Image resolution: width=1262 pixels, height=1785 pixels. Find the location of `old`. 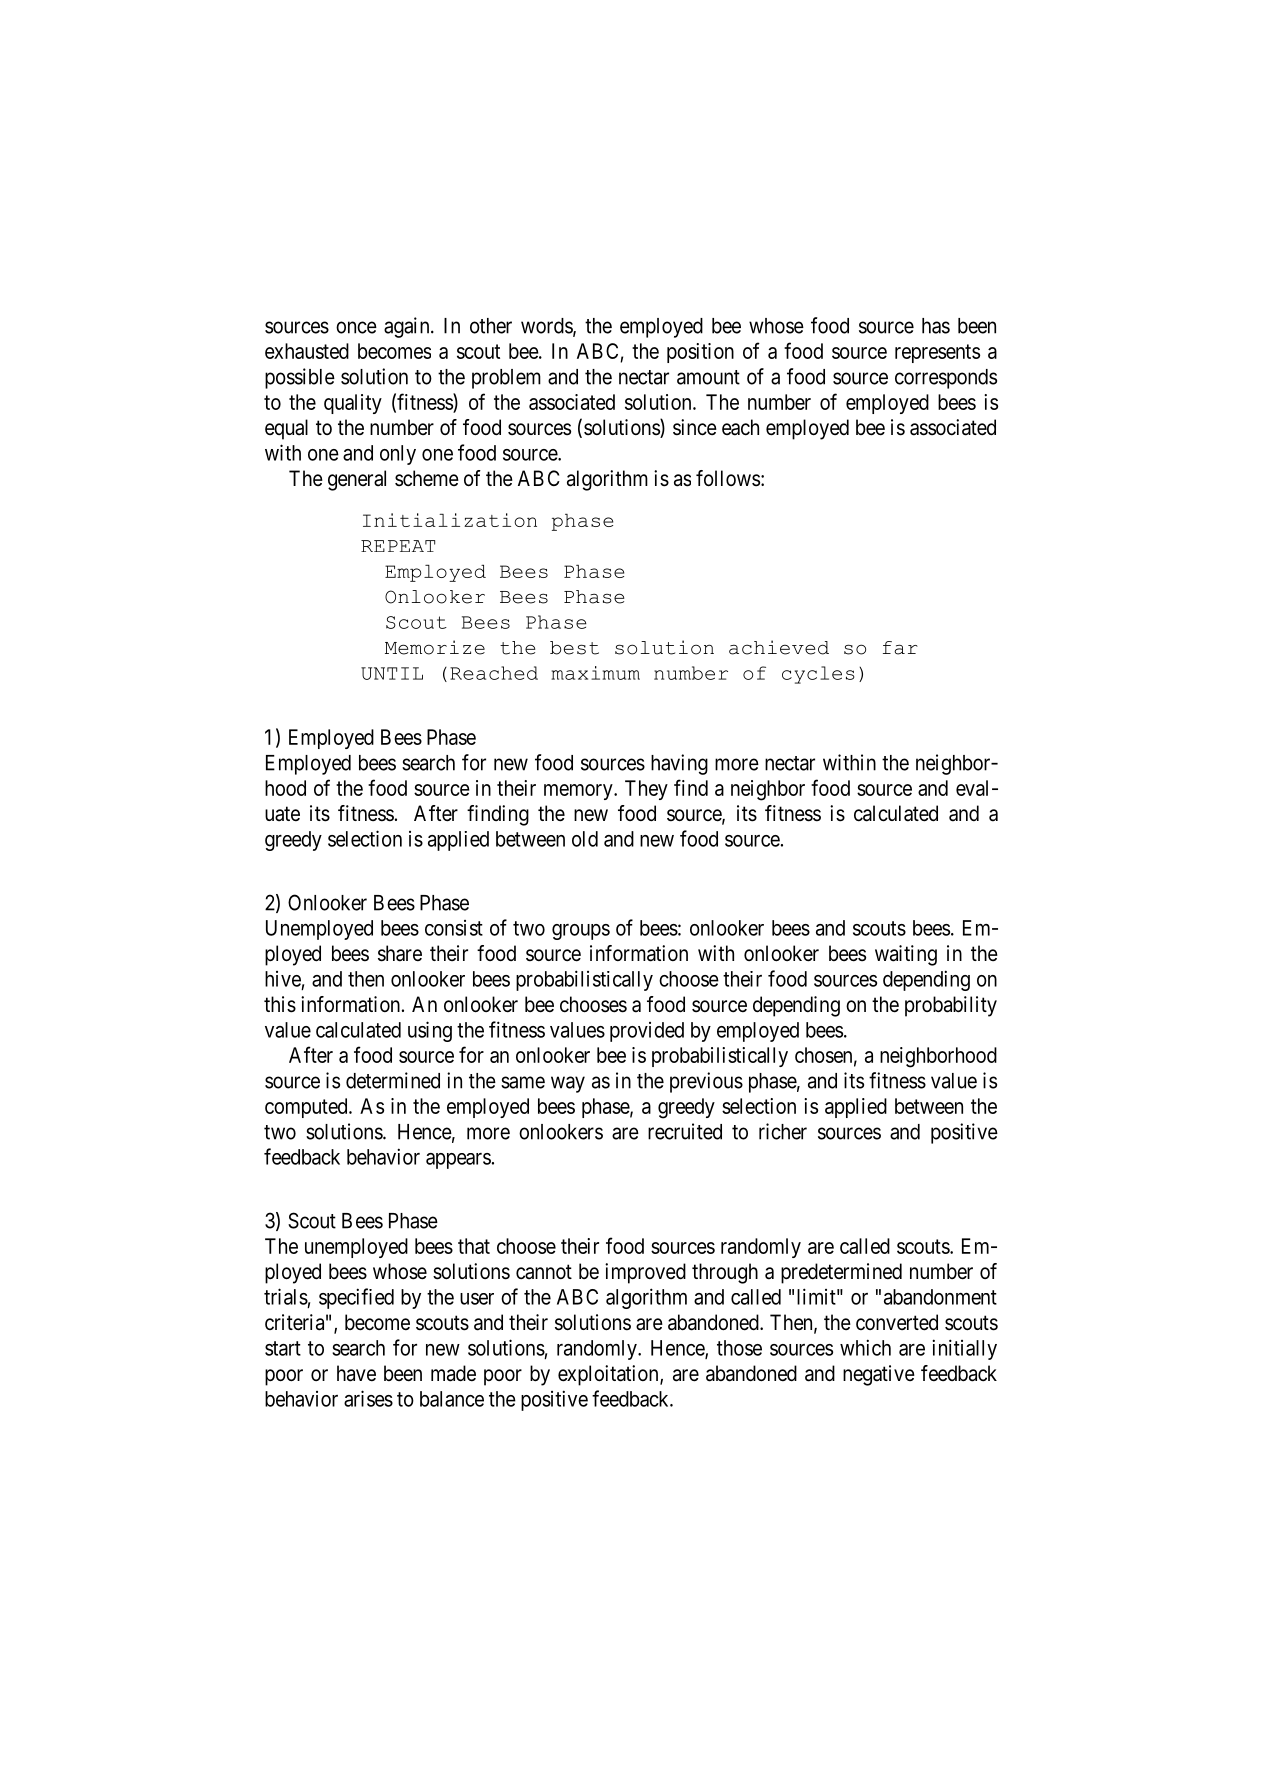

old is located at coordinates (585, 839).
